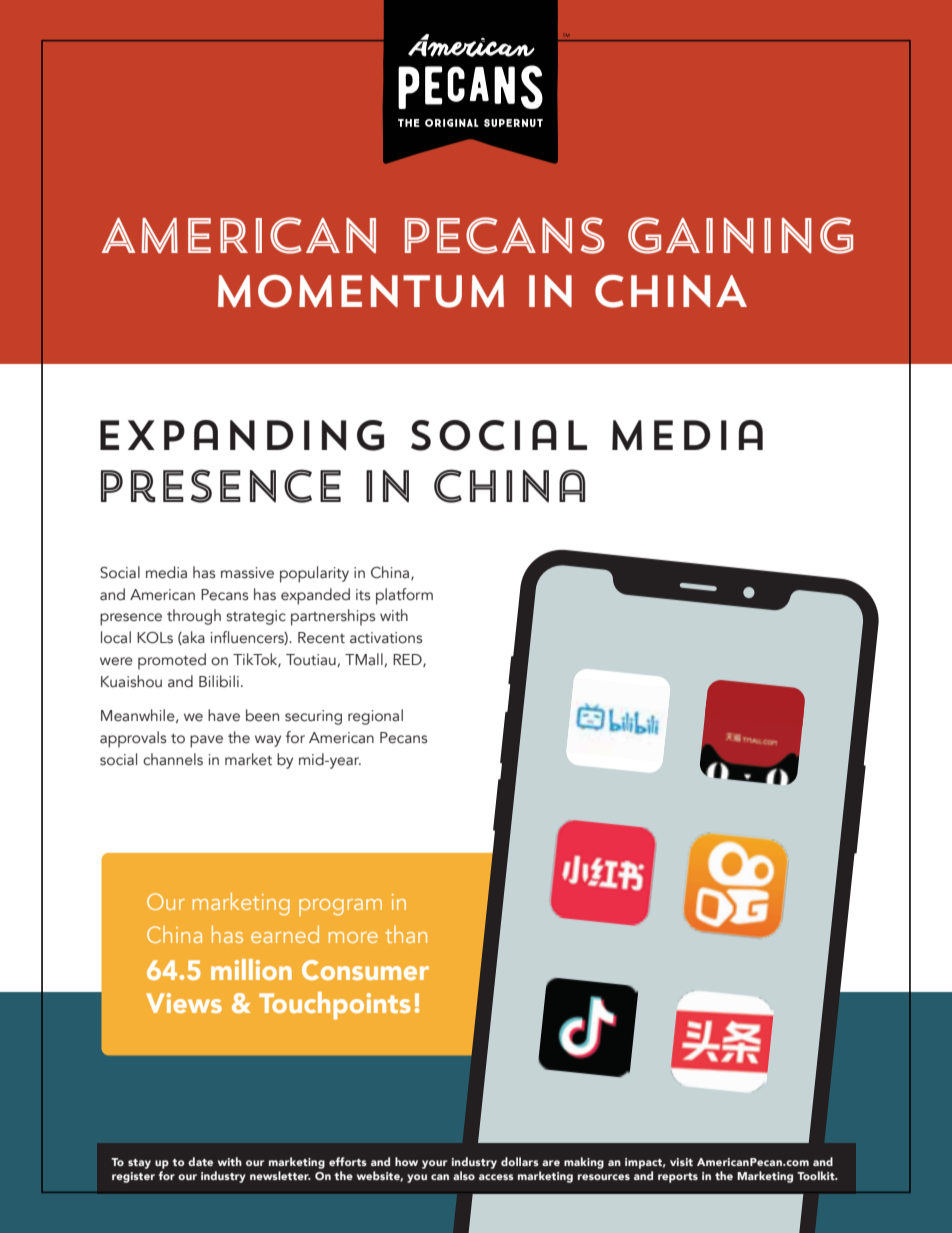 The height and width of the page is (1233, 952). Describe the element at coordinates (740, 235) in the page. I see `GAINING` at that location.
